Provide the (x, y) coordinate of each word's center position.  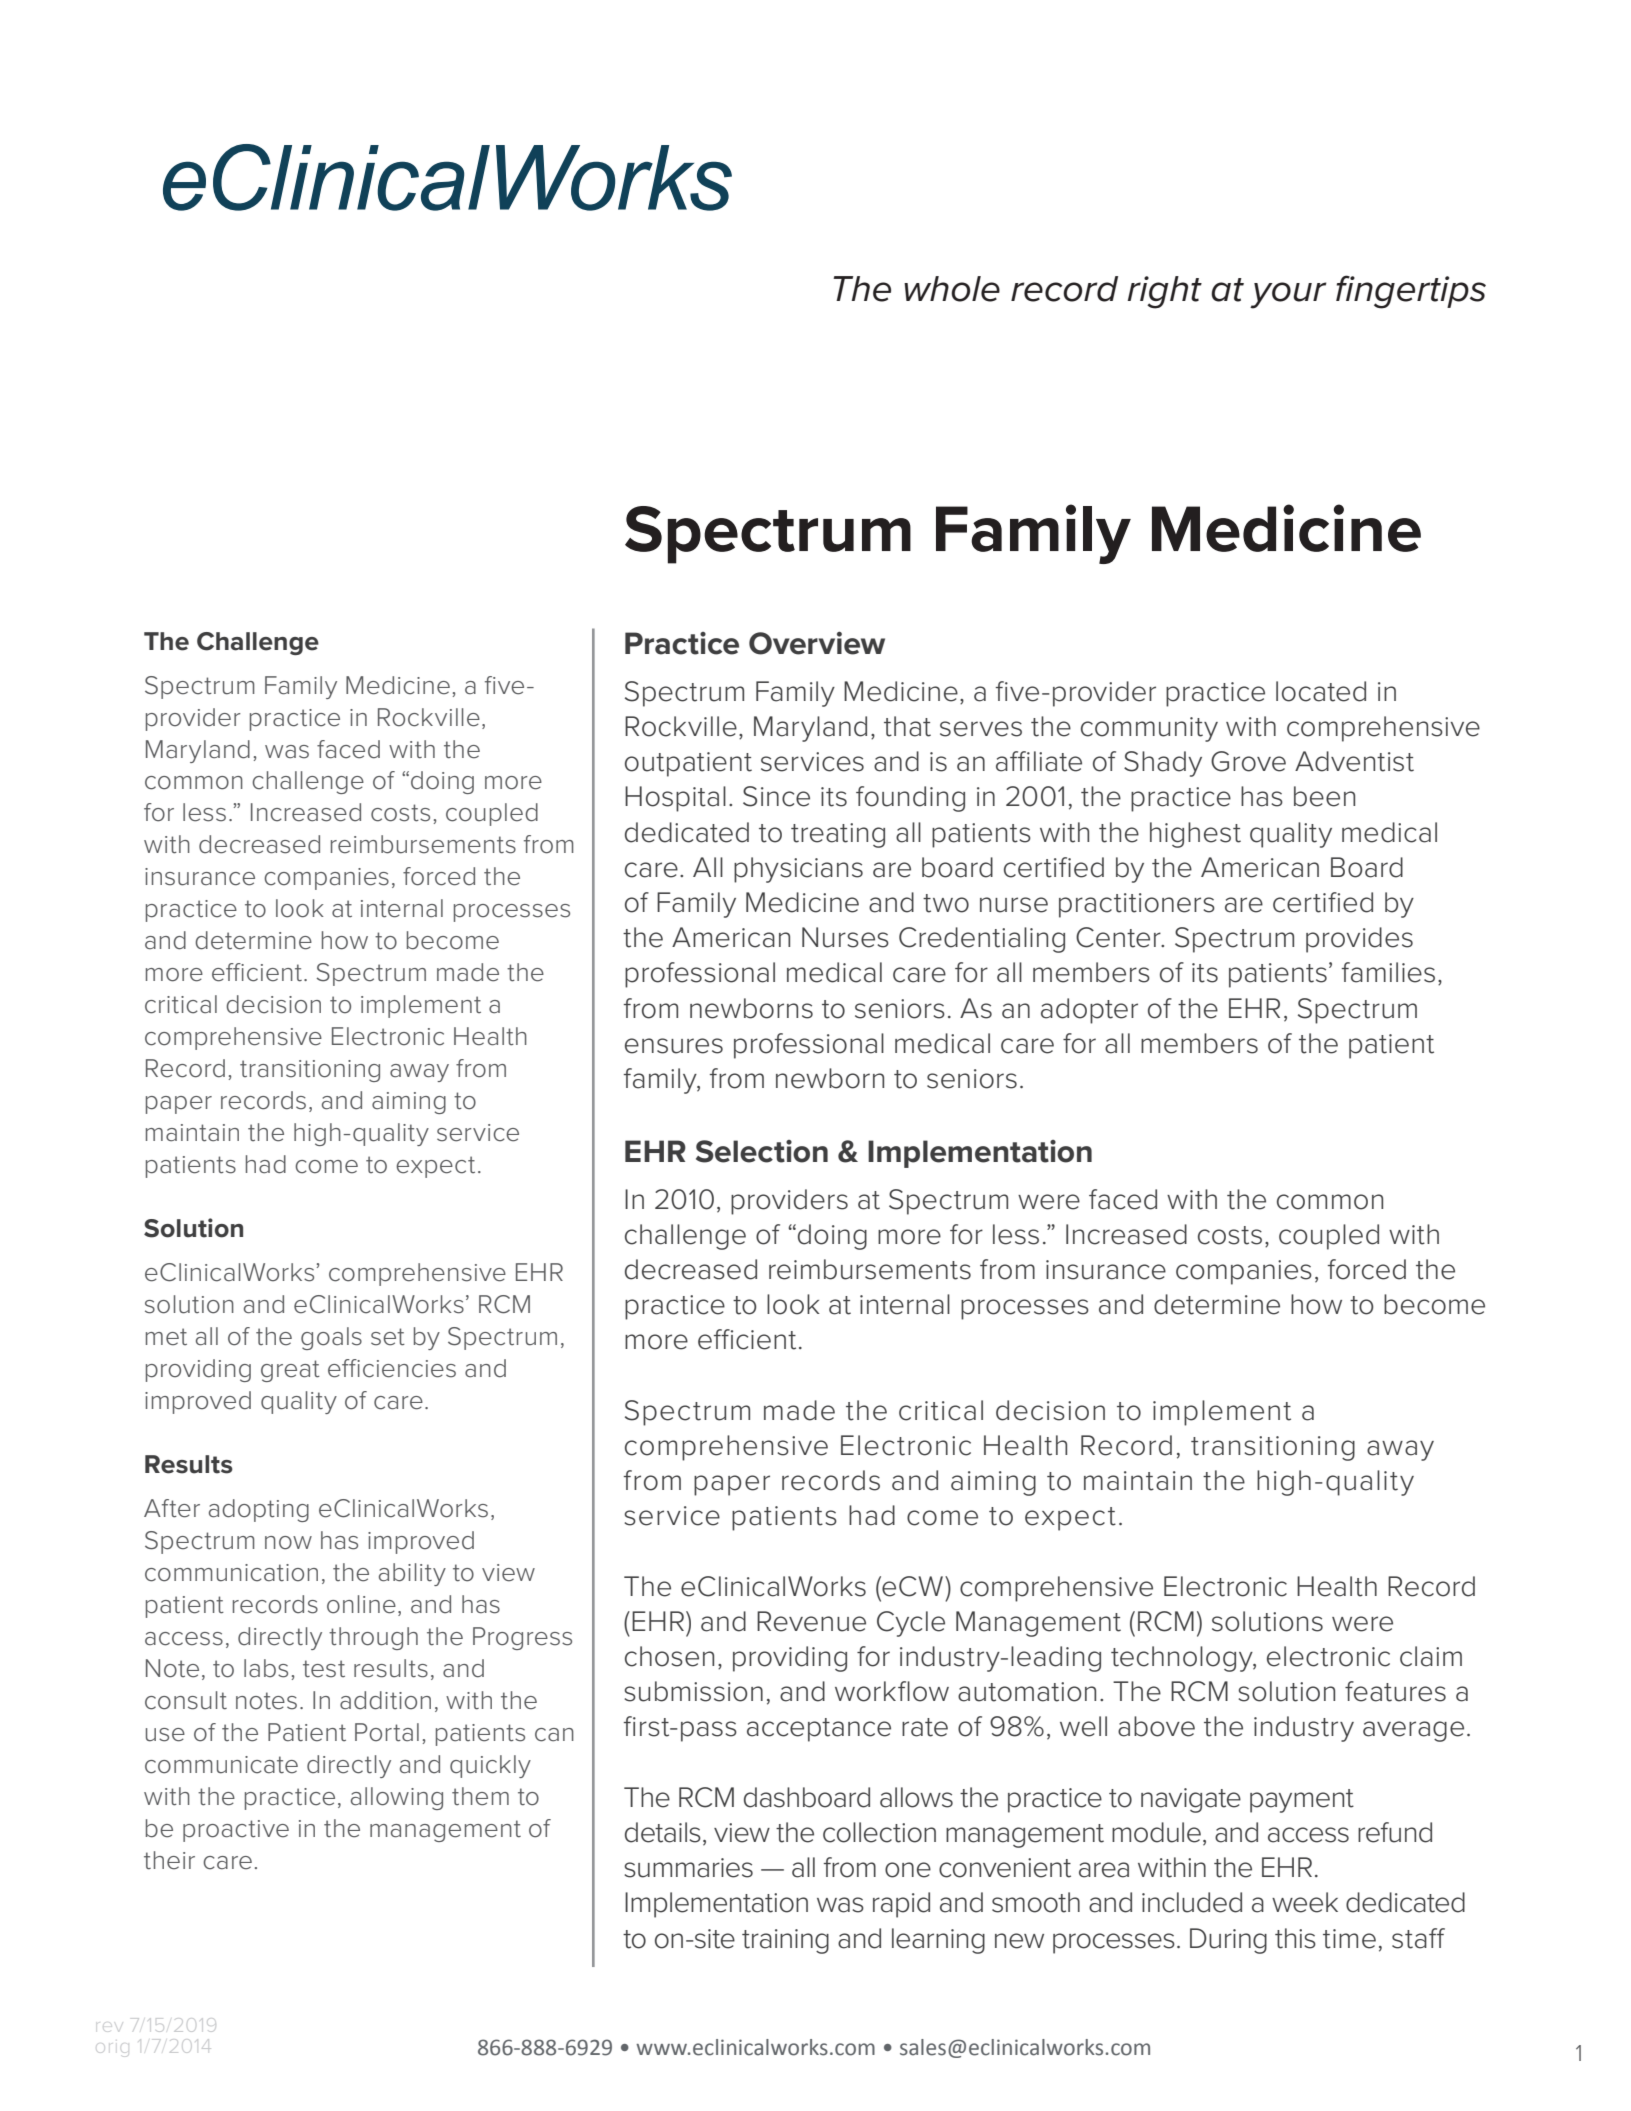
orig (115, 2050)
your (1288, 295)
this (1295, 1938)
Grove (1248, 761)
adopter (1089, 1011)
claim (1431, 1656)
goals (331, 1338)
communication (231, 1573)
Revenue (811, 1621)
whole (952, 289)
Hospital (675, 799)
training (785, 1941)
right (1164, 292)
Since (776, 796)
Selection (762, 1151)
